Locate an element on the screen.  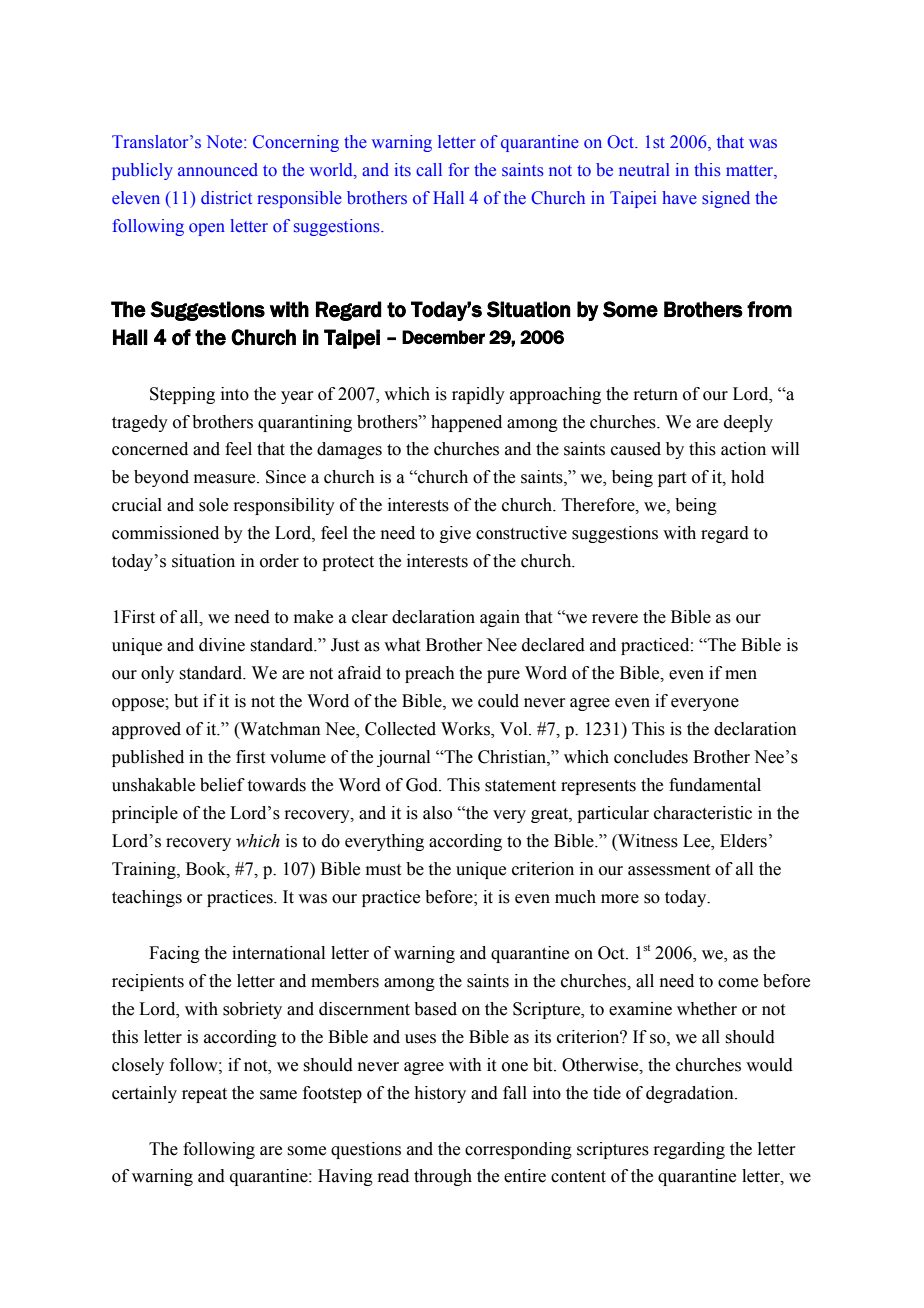
teachings is located at coordinates (147, 898).
